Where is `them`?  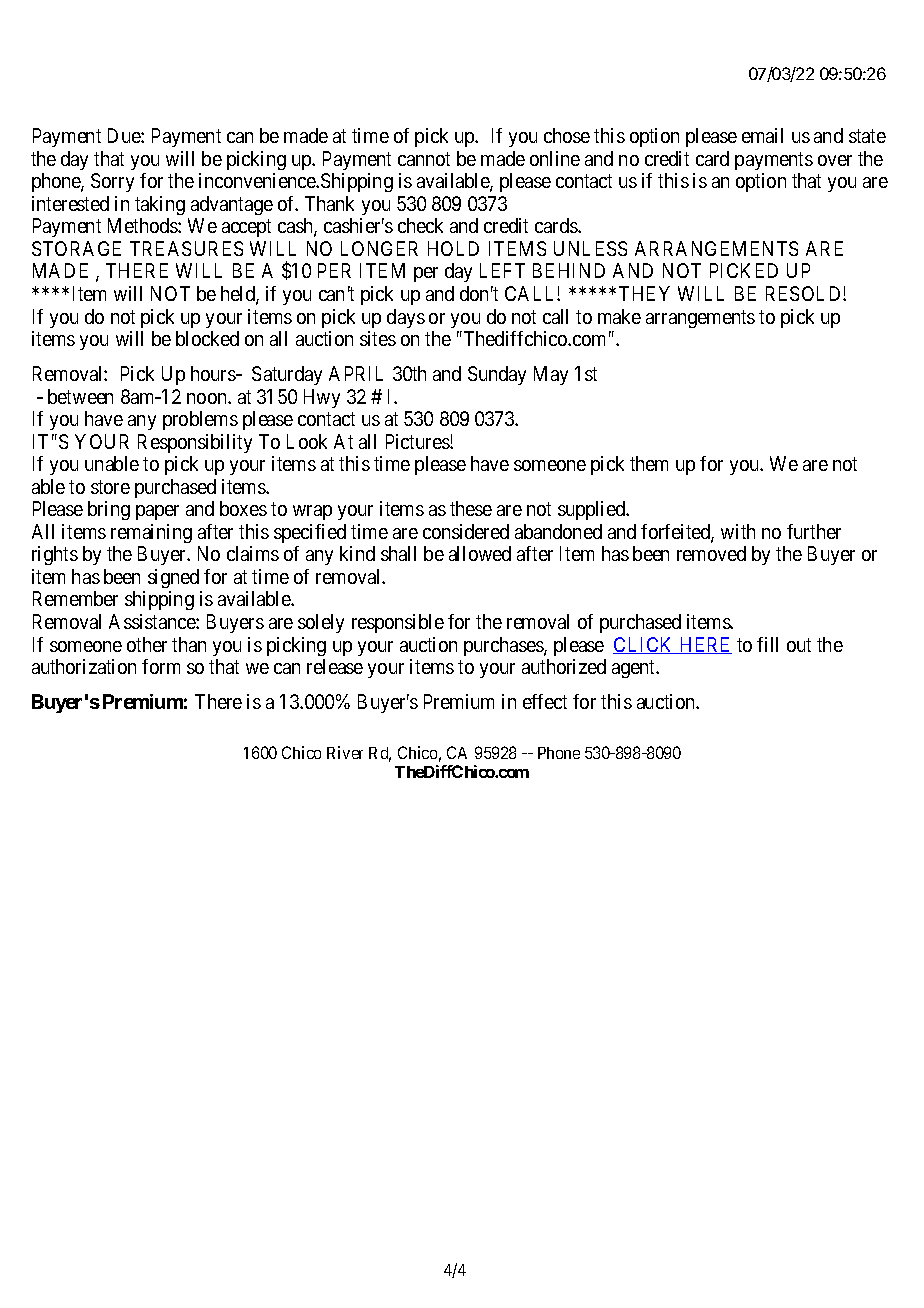 them is located at coordinates (649, 463).
